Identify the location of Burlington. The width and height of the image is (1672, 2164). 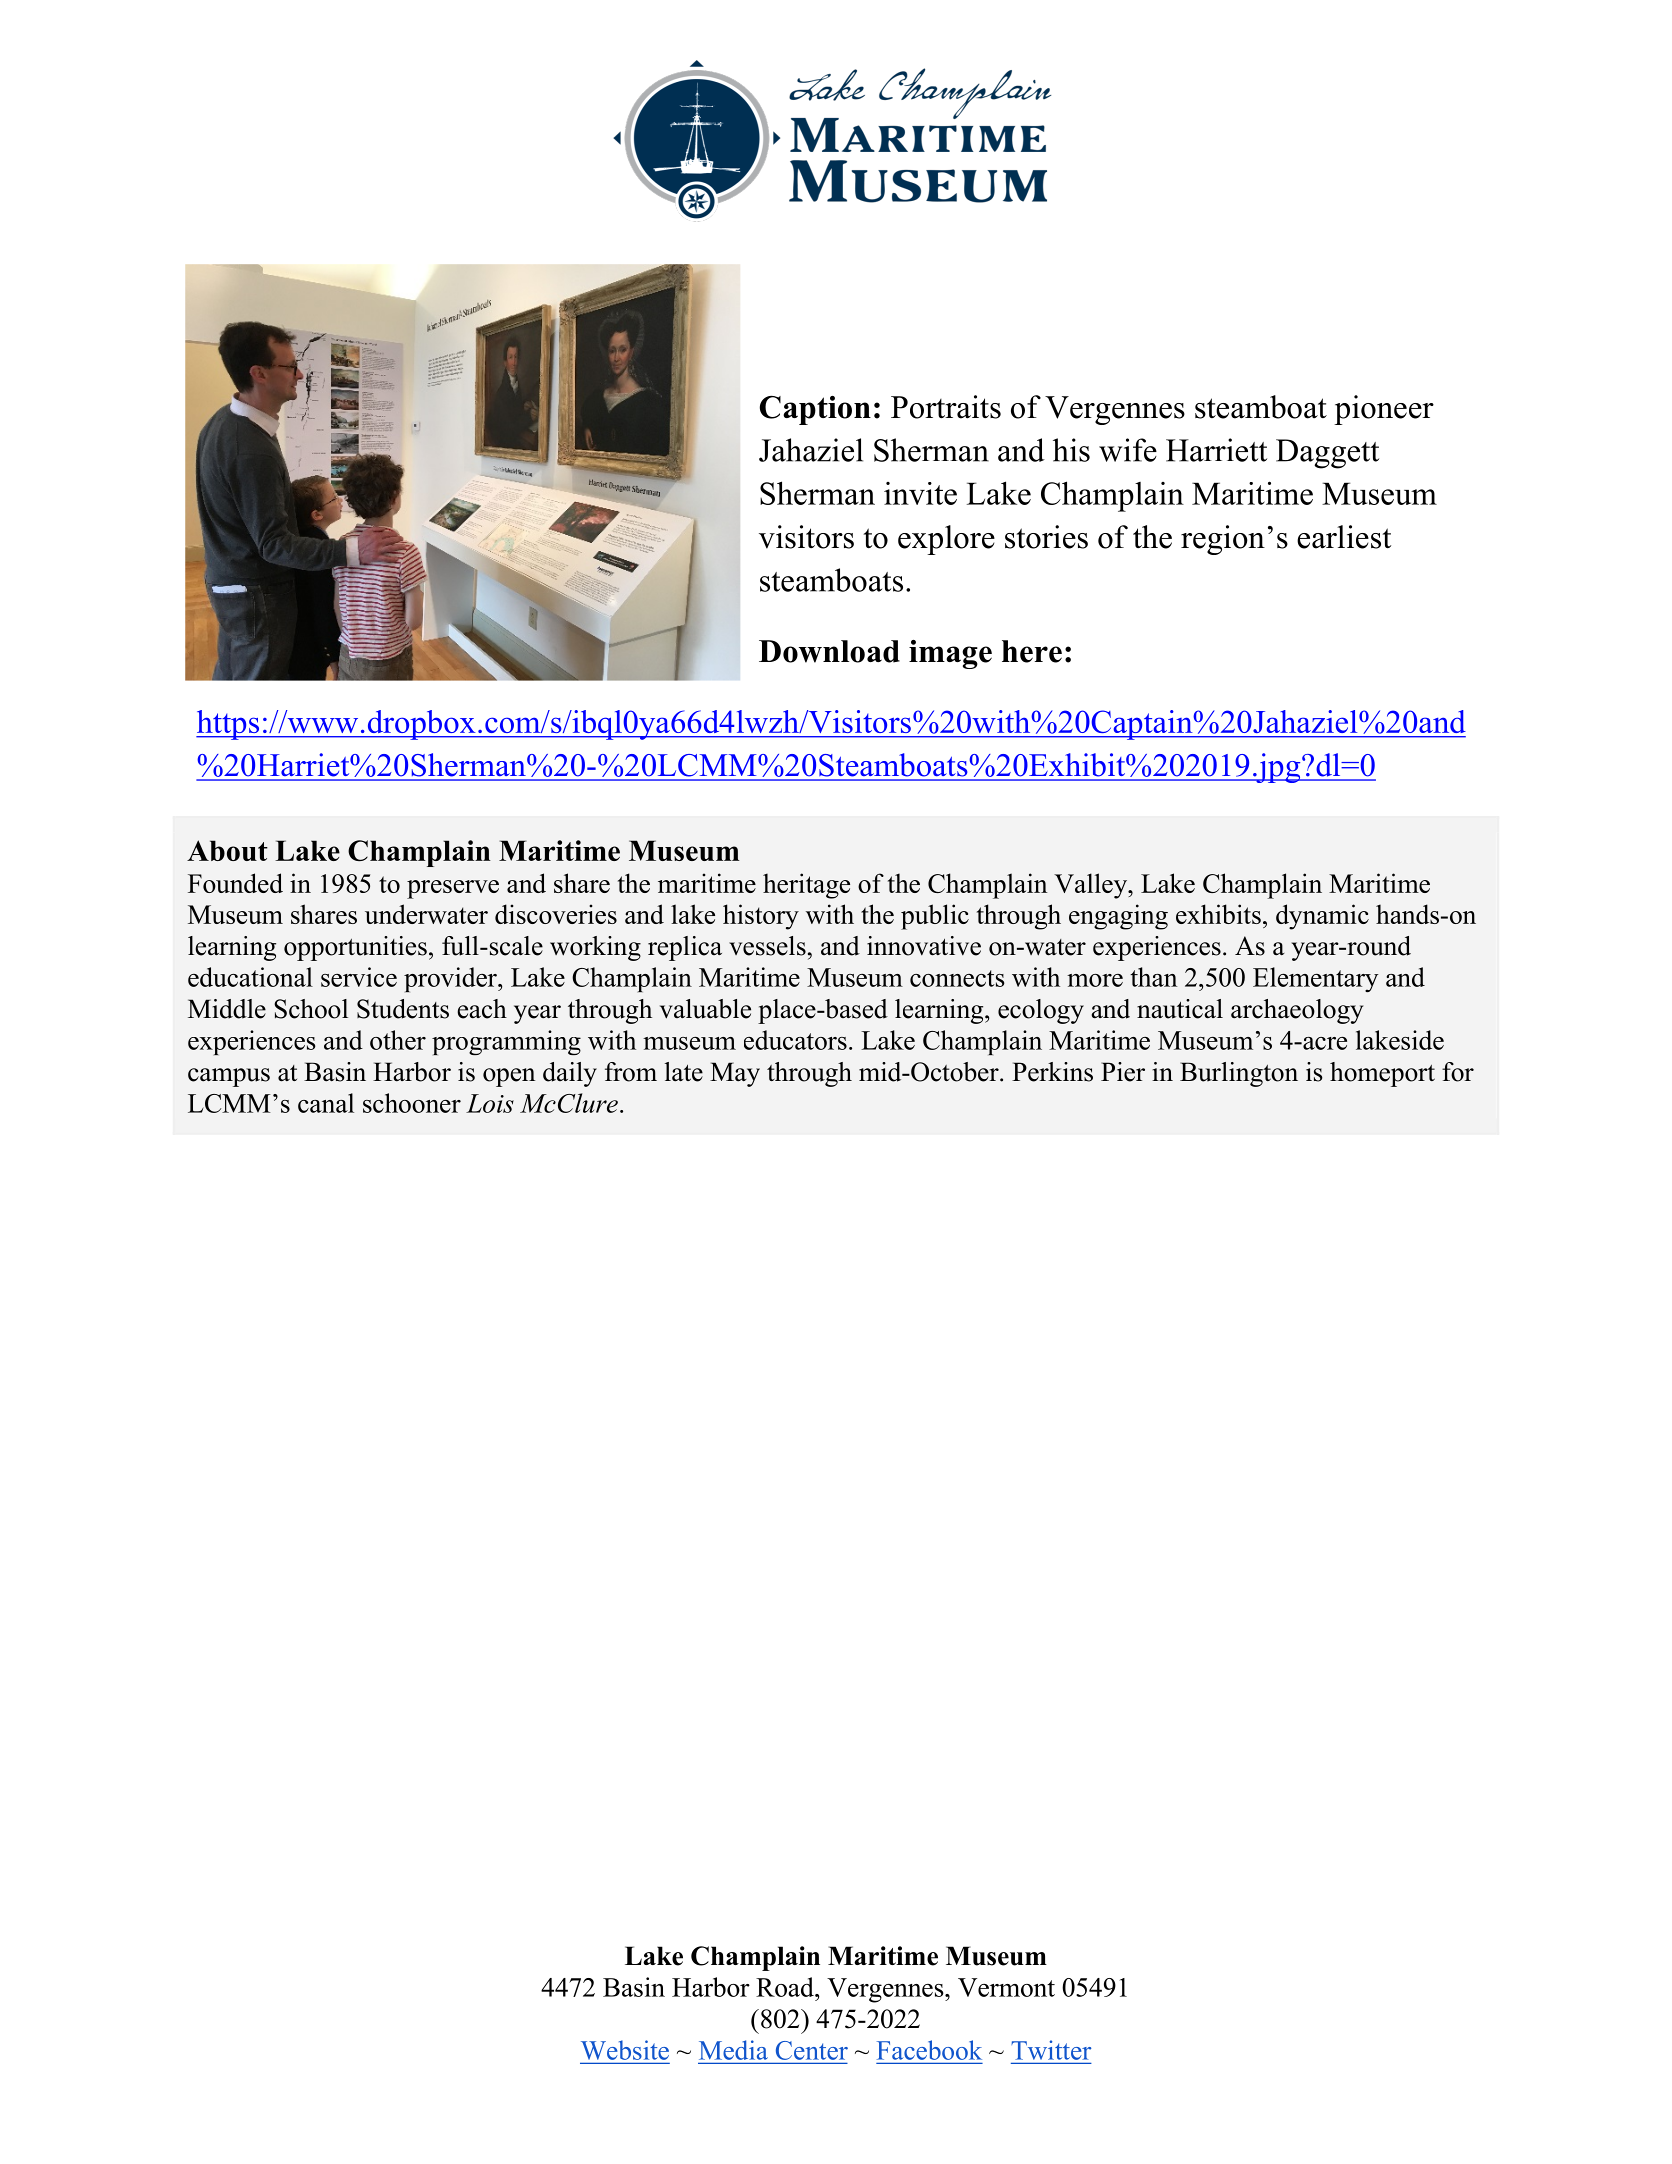
(1239, 1074).
